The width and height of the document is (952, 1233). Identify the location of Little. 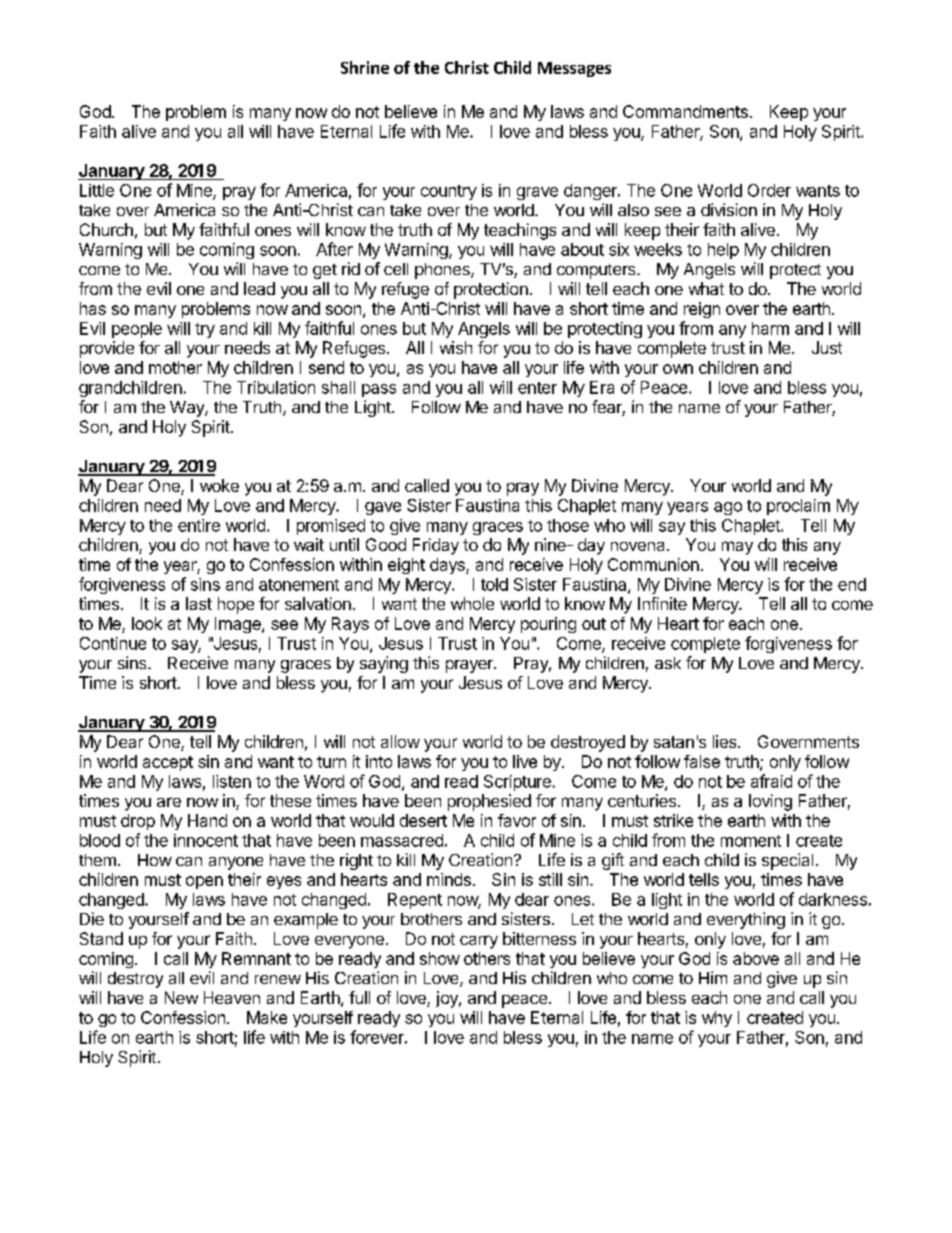
(97, 190).
